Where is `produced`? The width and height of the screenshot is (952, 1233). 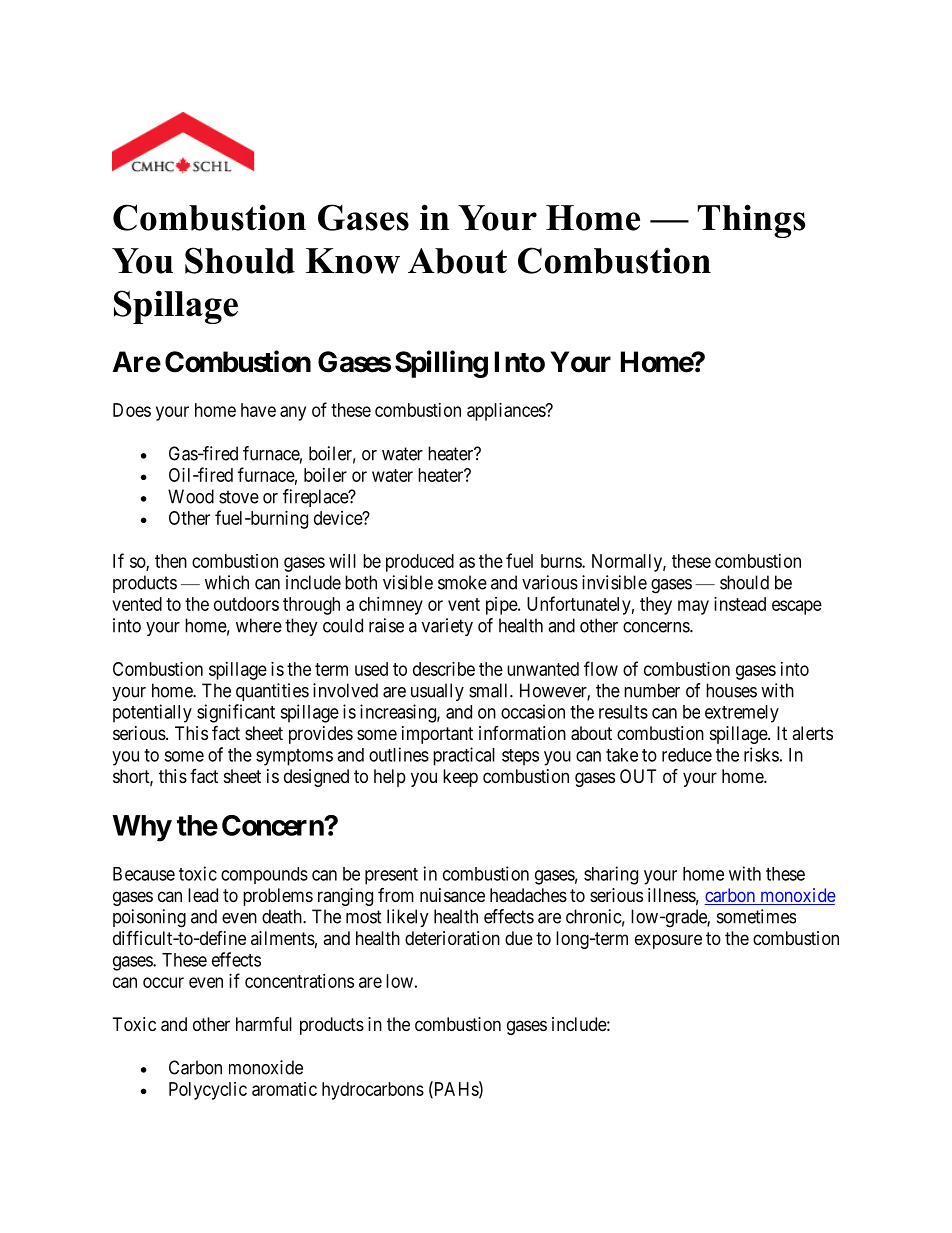 produced is located at coordinates (420, 563).
